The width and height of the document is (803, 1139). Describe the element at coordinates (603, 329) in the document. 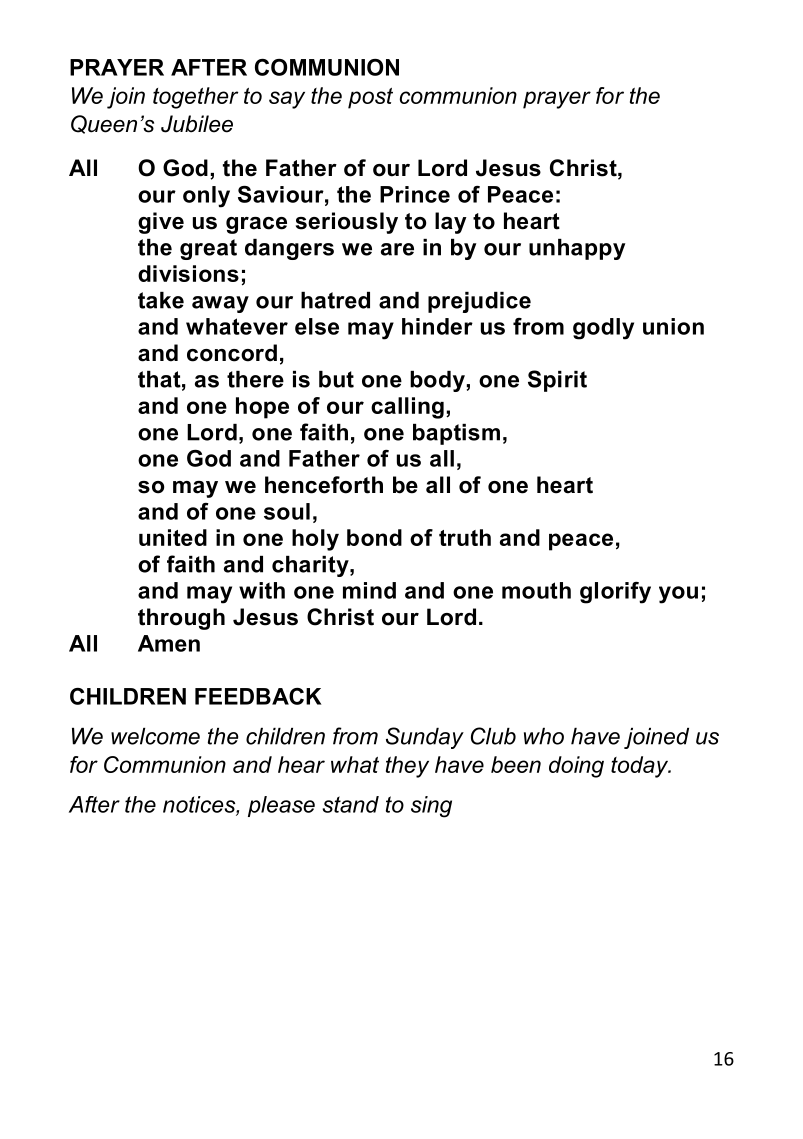

I see `godly` at that location.
